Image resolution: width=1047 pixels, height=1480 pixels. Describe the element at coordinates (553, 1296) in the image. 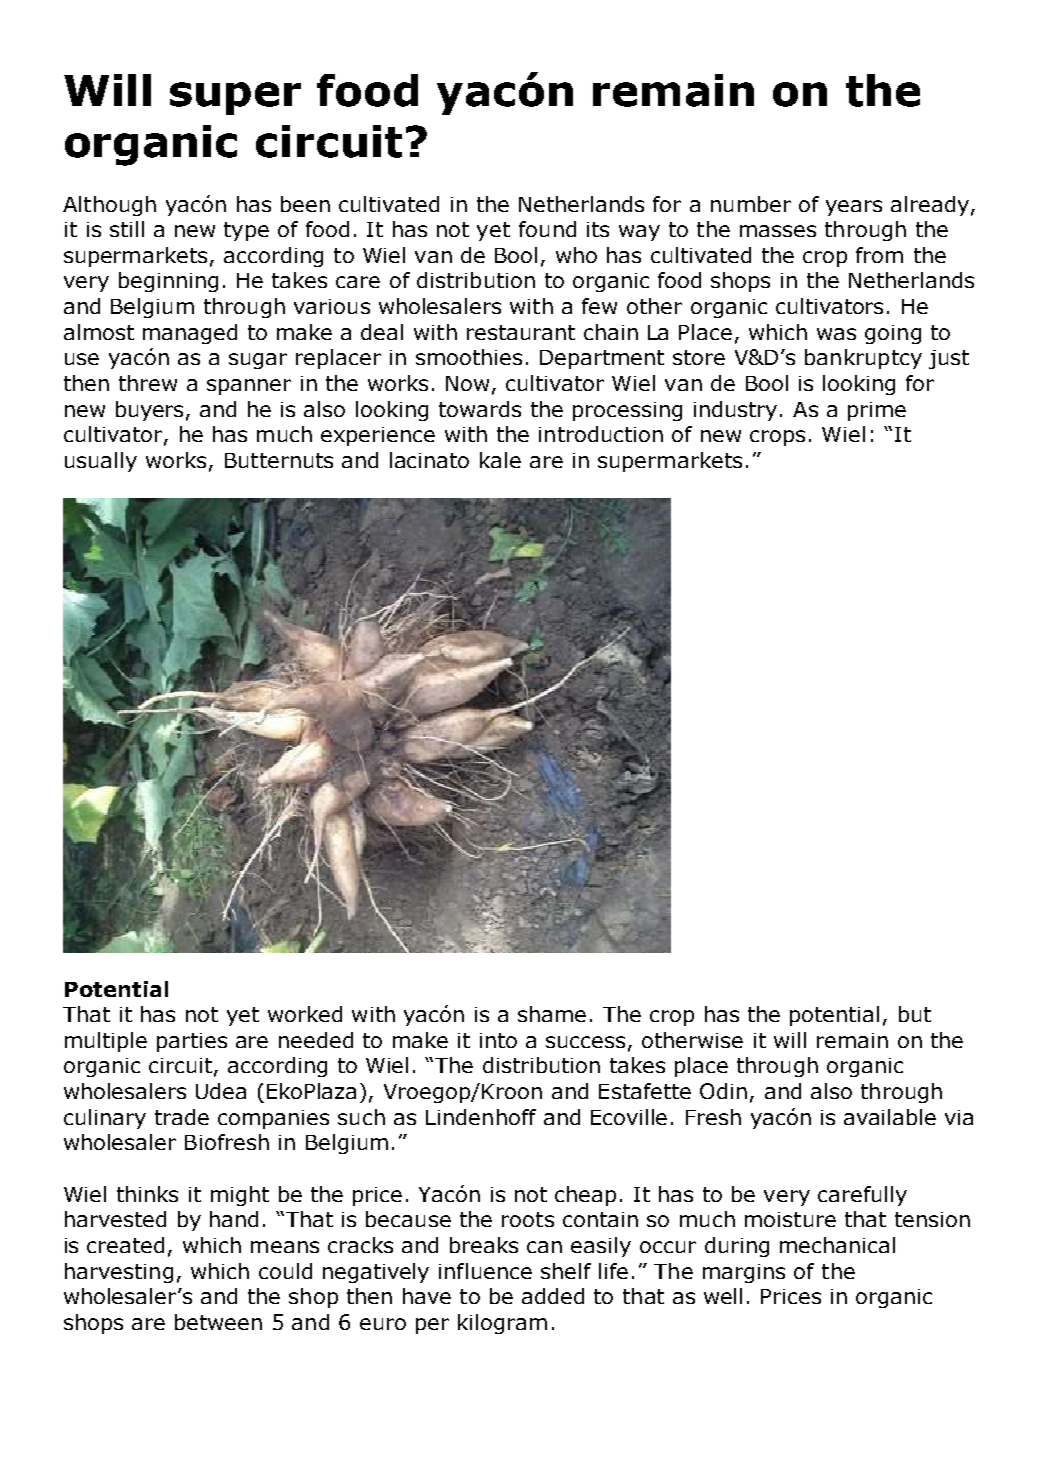

I see `added` at that location.
